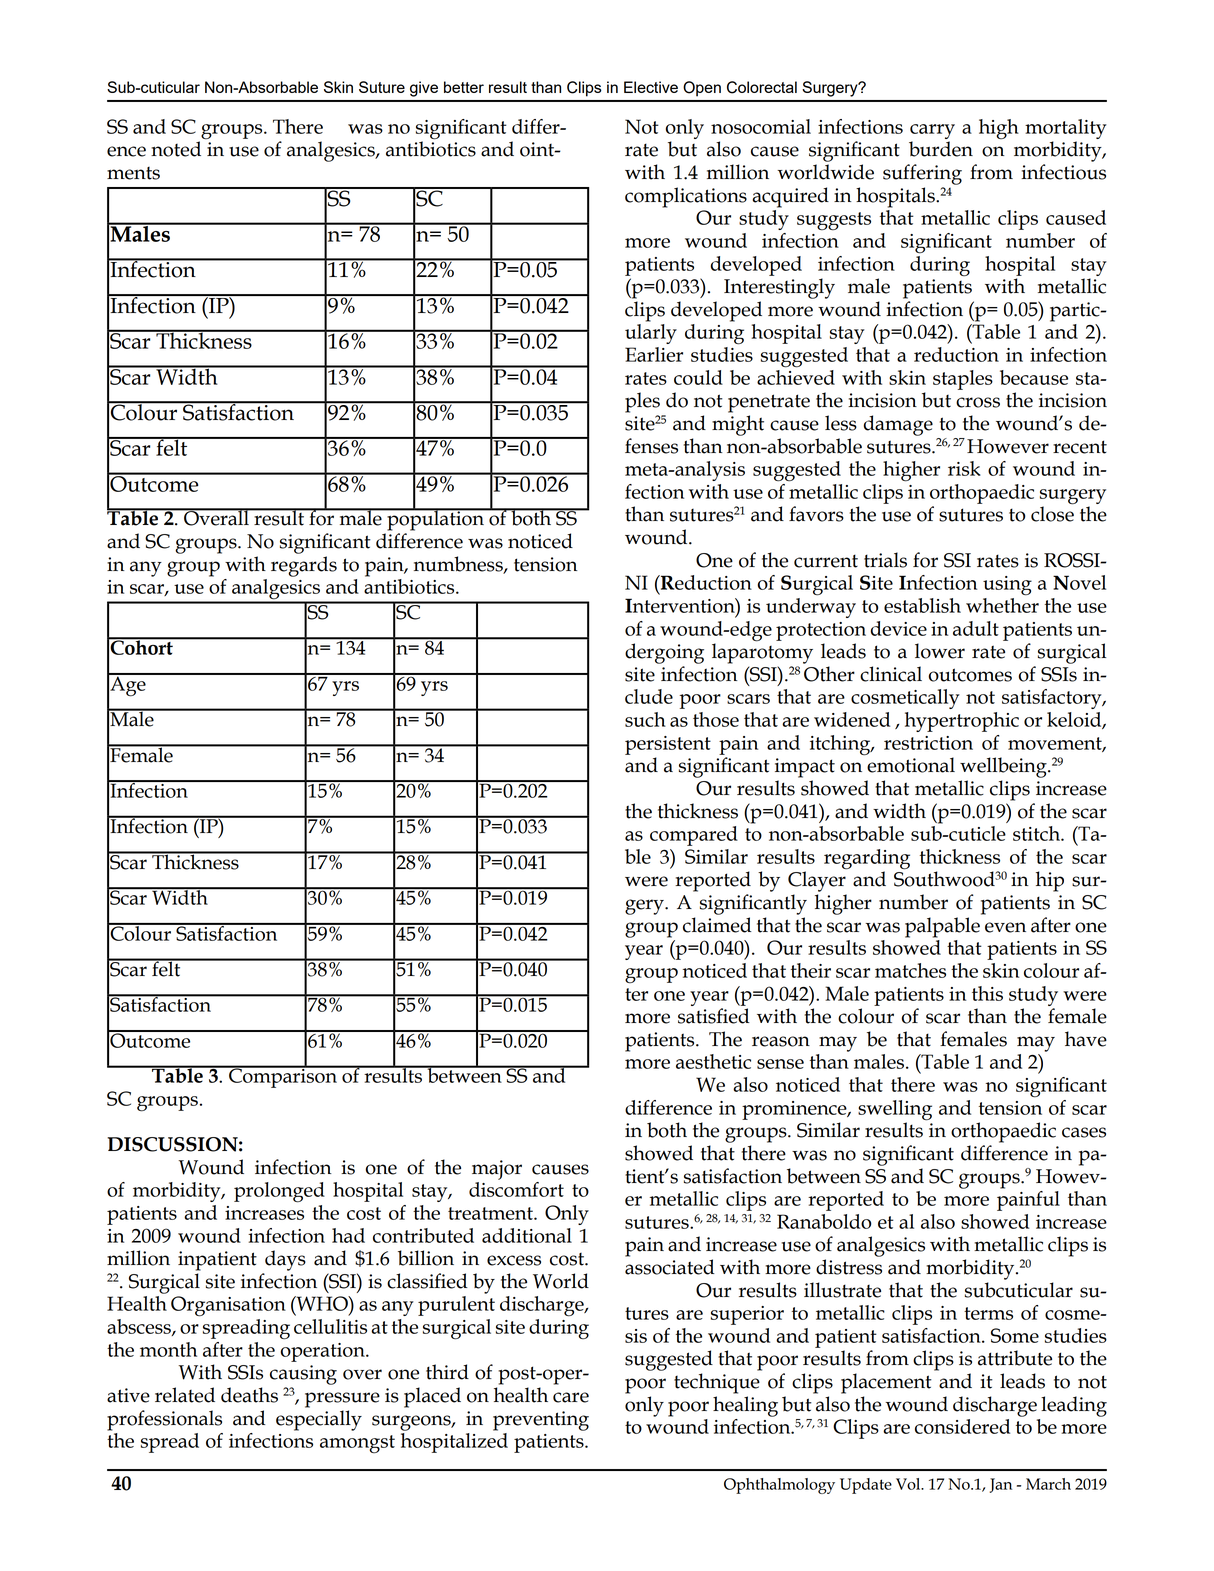 This document has height=1571, width=1214. What do you see at coordinates (940, 651) in the document?
I see `lower` at bounding box center [940, 651].
